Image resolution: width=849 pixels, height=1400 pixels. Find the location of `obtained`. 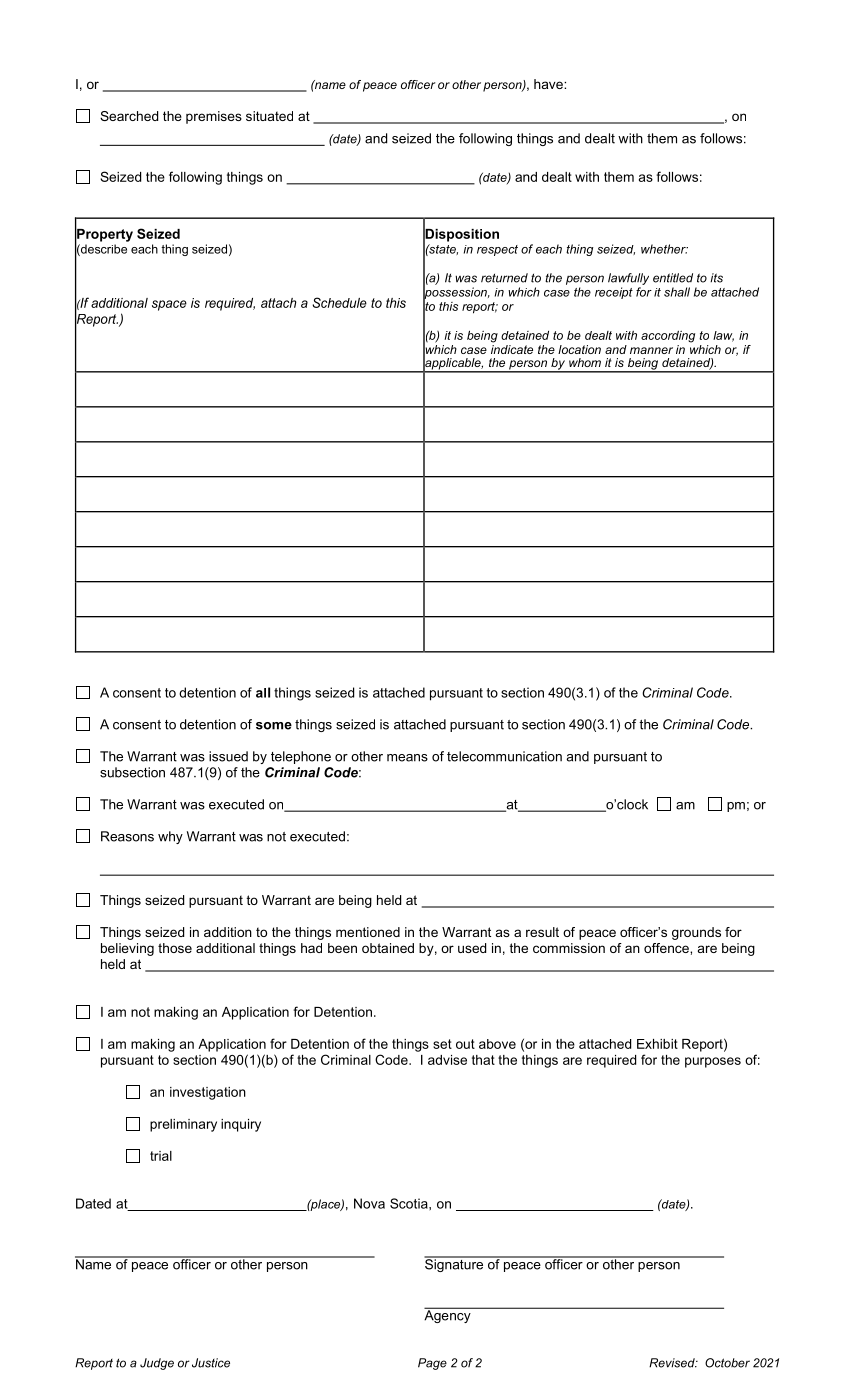

obtained is located at coordinates (388, 948).
